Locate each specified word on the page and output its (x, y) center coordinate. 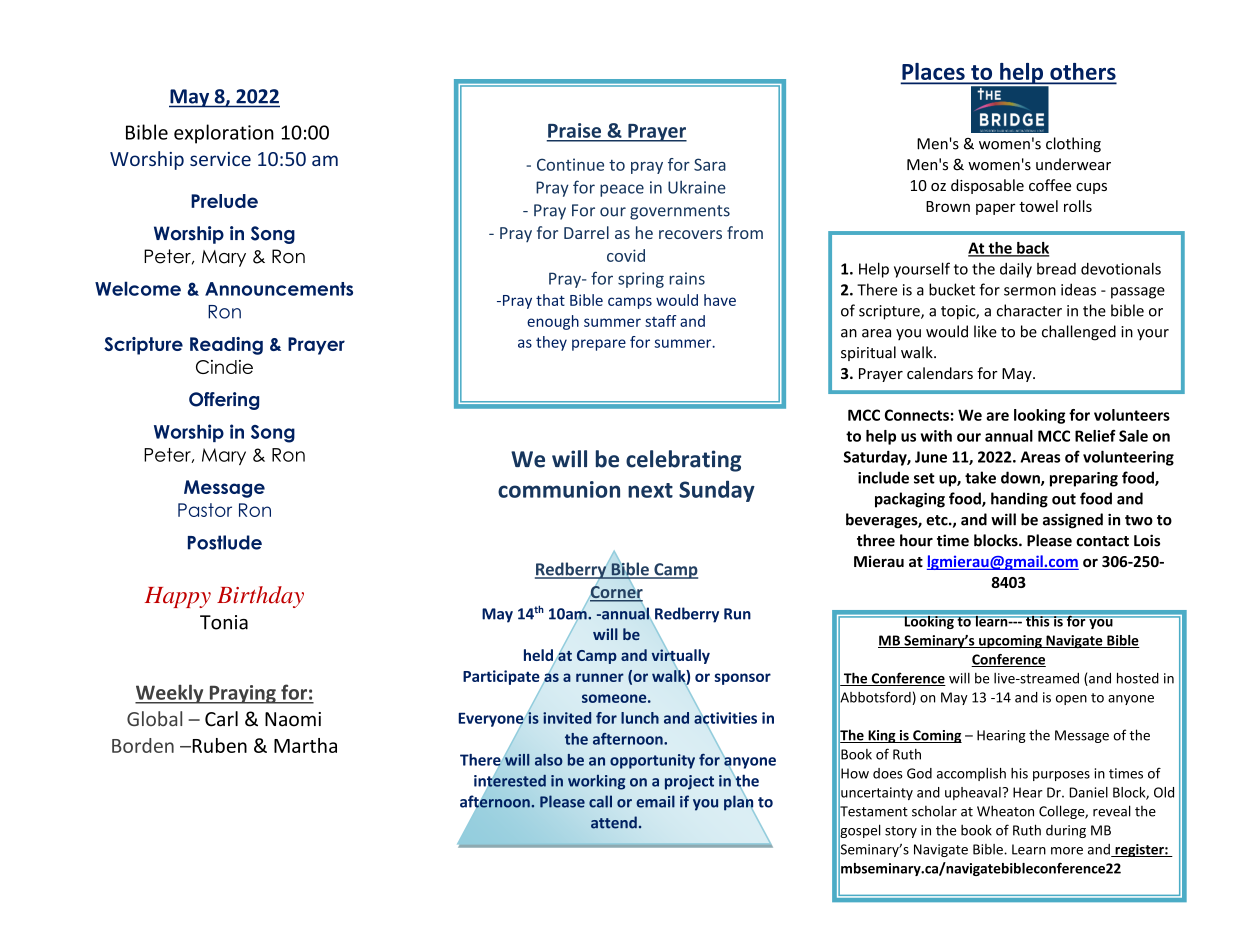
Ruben (218, 745)
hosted (1138, 678)
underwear (1073, 164)
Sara (710, 164)
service (220, 159)
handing (1019, 500)
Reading (226, 346)
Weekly (170, 694)
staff (660, 321)
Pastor (205, 510)
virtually (680, 656)
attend (614, 822)
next (650, 490)
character (1029, 310)
